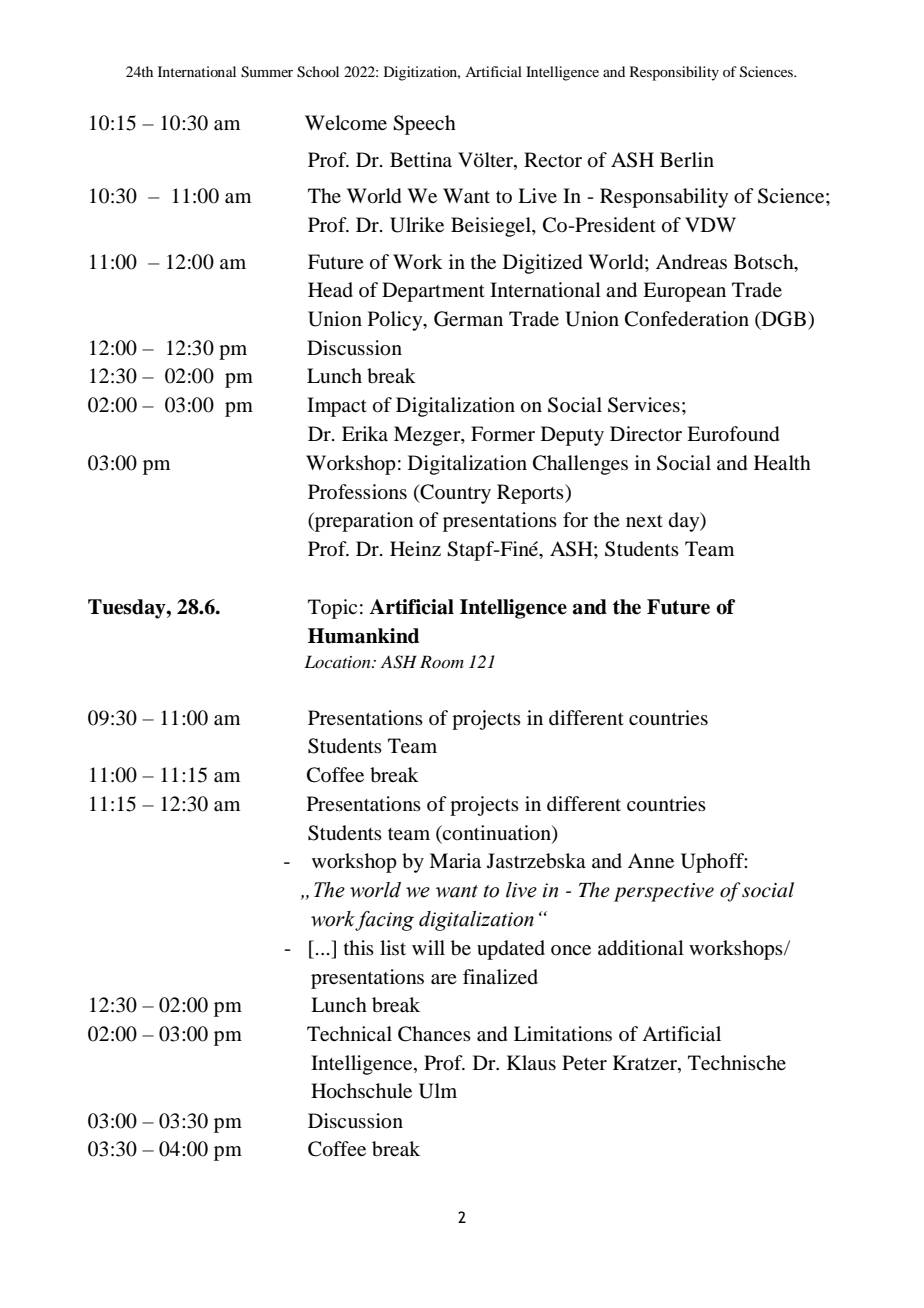 The height and width of the image is (1308, 924). What do you see at coordinates (349, 1033) in the image?
I see `Technical` at bounding box center [349, 1033].
